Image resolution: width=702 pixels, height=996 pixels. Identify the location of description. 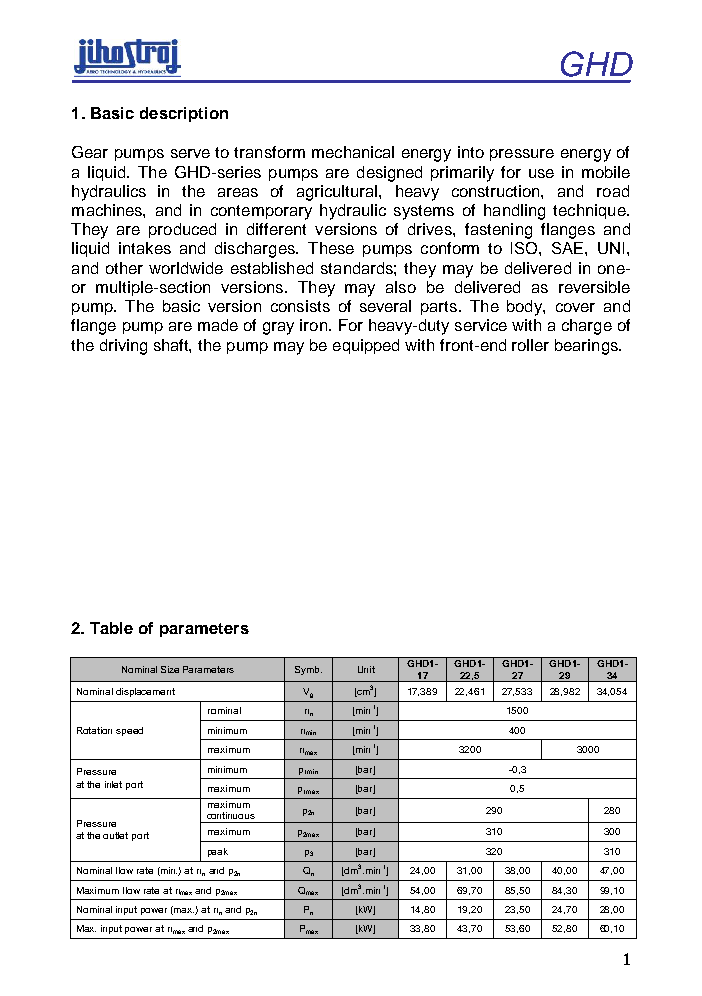
(184, 114).
